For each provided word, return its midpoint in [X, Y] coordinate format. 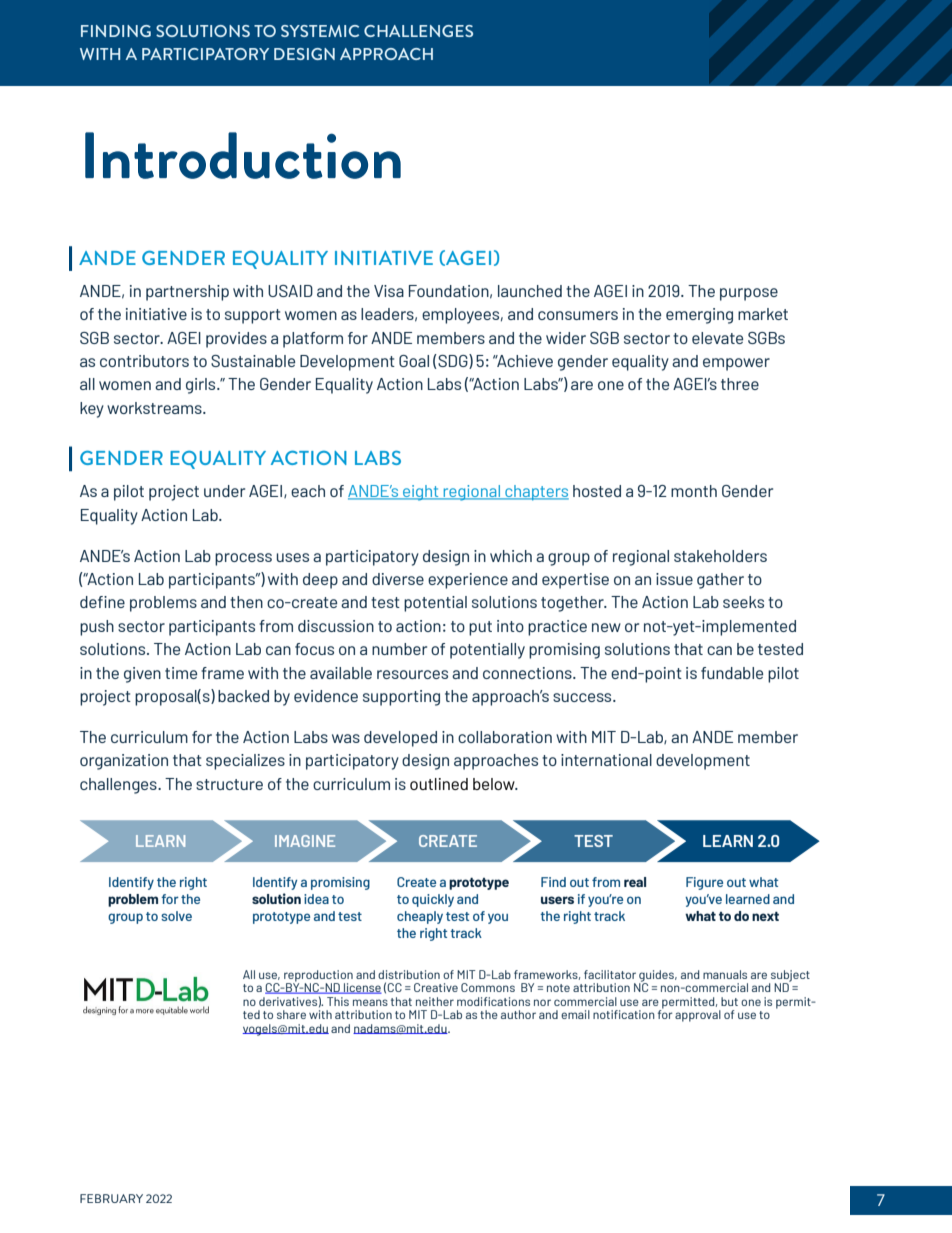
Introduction [243, 155]
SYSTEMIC [320, 31]
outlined [439, 784]
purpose [749, 294]
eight [421, 493]
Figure [704, 883]
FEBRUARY [111, 1198]
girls [202, 386]
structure [229, 784]
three [740, 384]
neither [435, 1001]
